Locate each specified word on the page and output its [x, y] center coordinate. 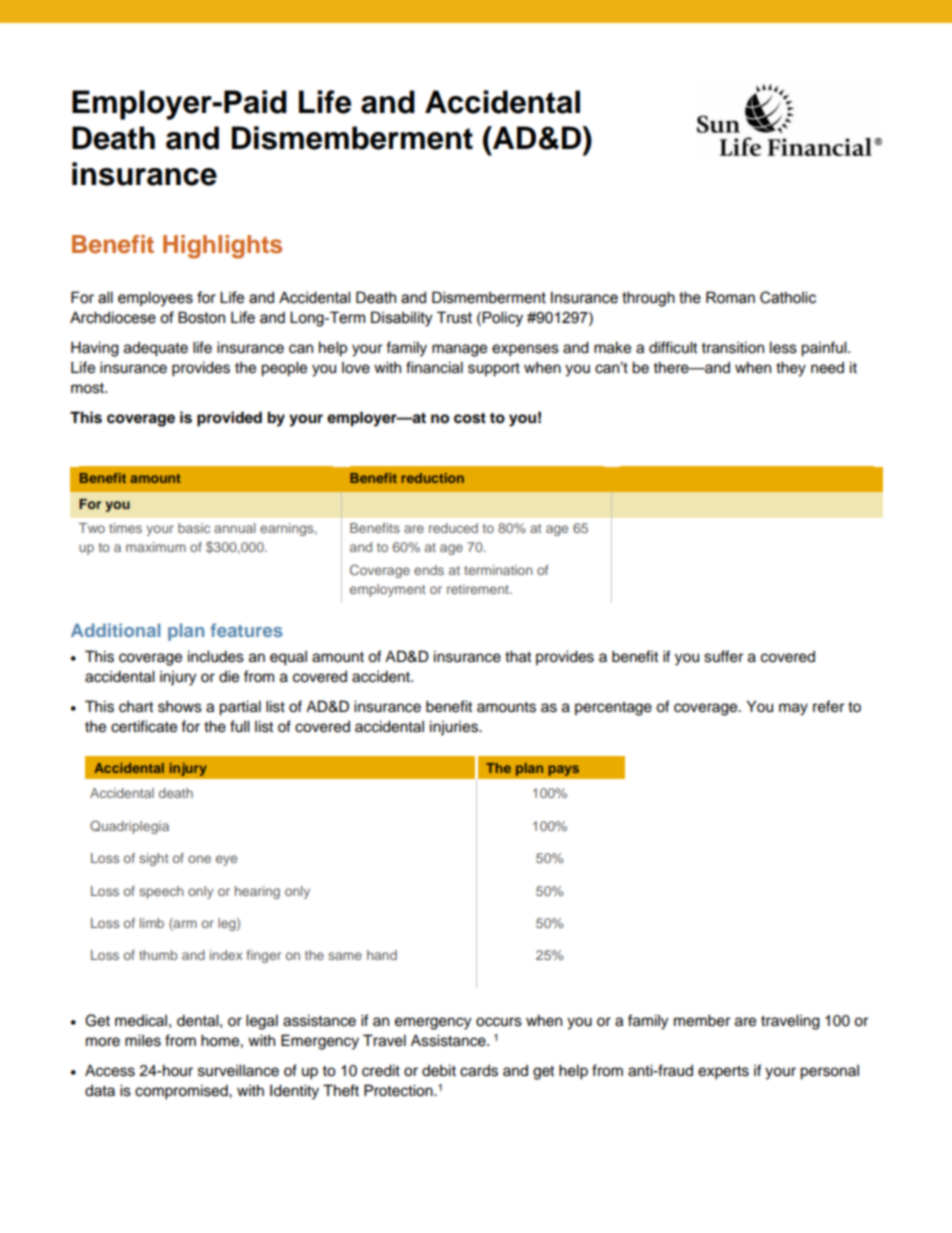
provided [229, 419]
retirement [479, 589]
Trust [454, 317]
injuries [455, 728]
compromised [182, 1092]
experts [723, 1073]
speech [161, 892]
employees [155, 299]
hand [382, 955]
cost [470, 418]
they [791, 369]
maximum [156, 547]
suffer [723, 656]
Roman [730, 297]
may [793, 709]
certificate [144, 726]
